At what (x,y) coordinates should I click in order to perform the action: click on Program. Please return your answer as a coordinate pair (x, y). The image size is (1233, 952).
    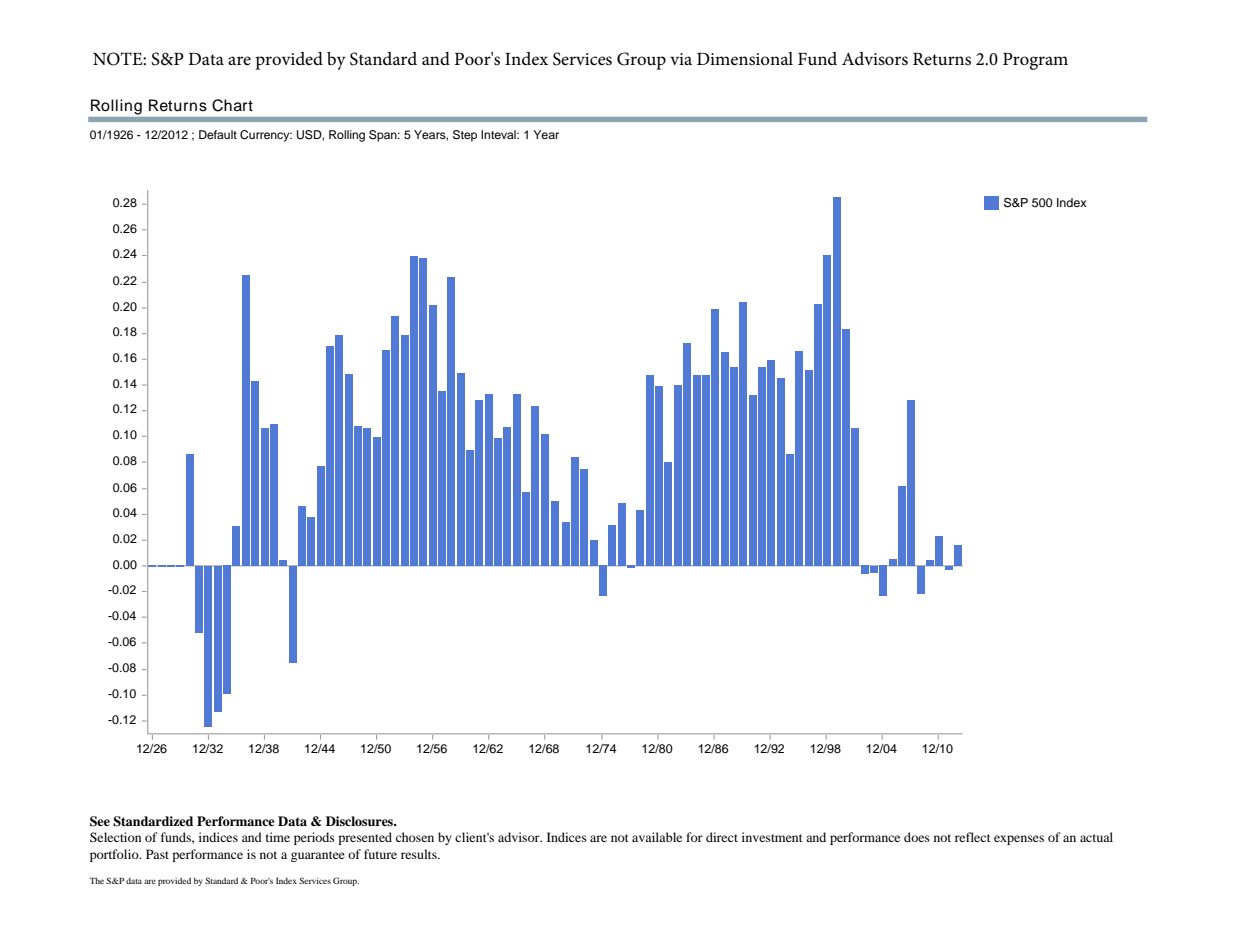
    Looking at the image, I should click on (1035, 61).
